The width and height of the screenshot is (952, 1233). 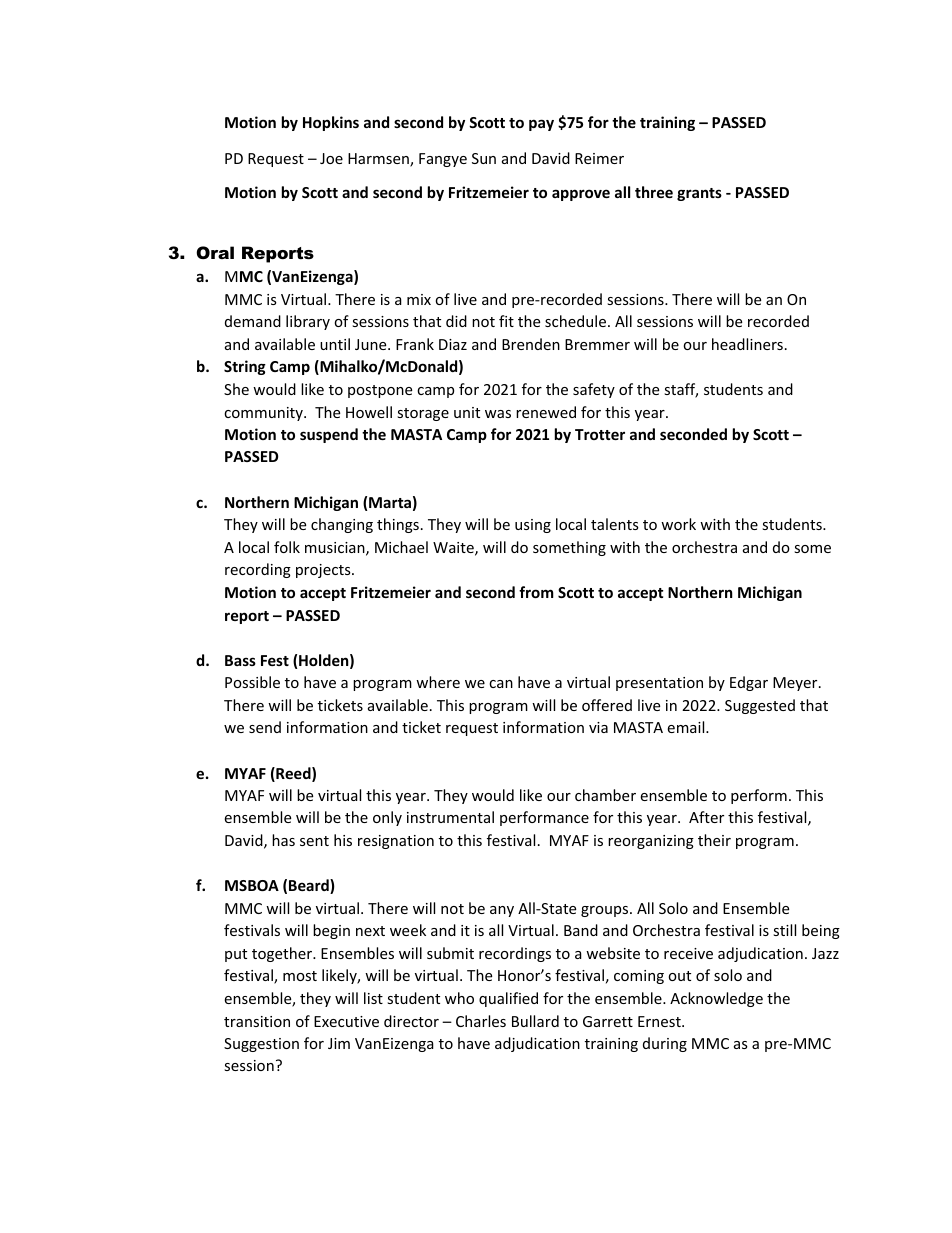 What do you see at coordinates (331, 158) in the screenshot?
I see `Joe` at bounding box center [331, 158].
